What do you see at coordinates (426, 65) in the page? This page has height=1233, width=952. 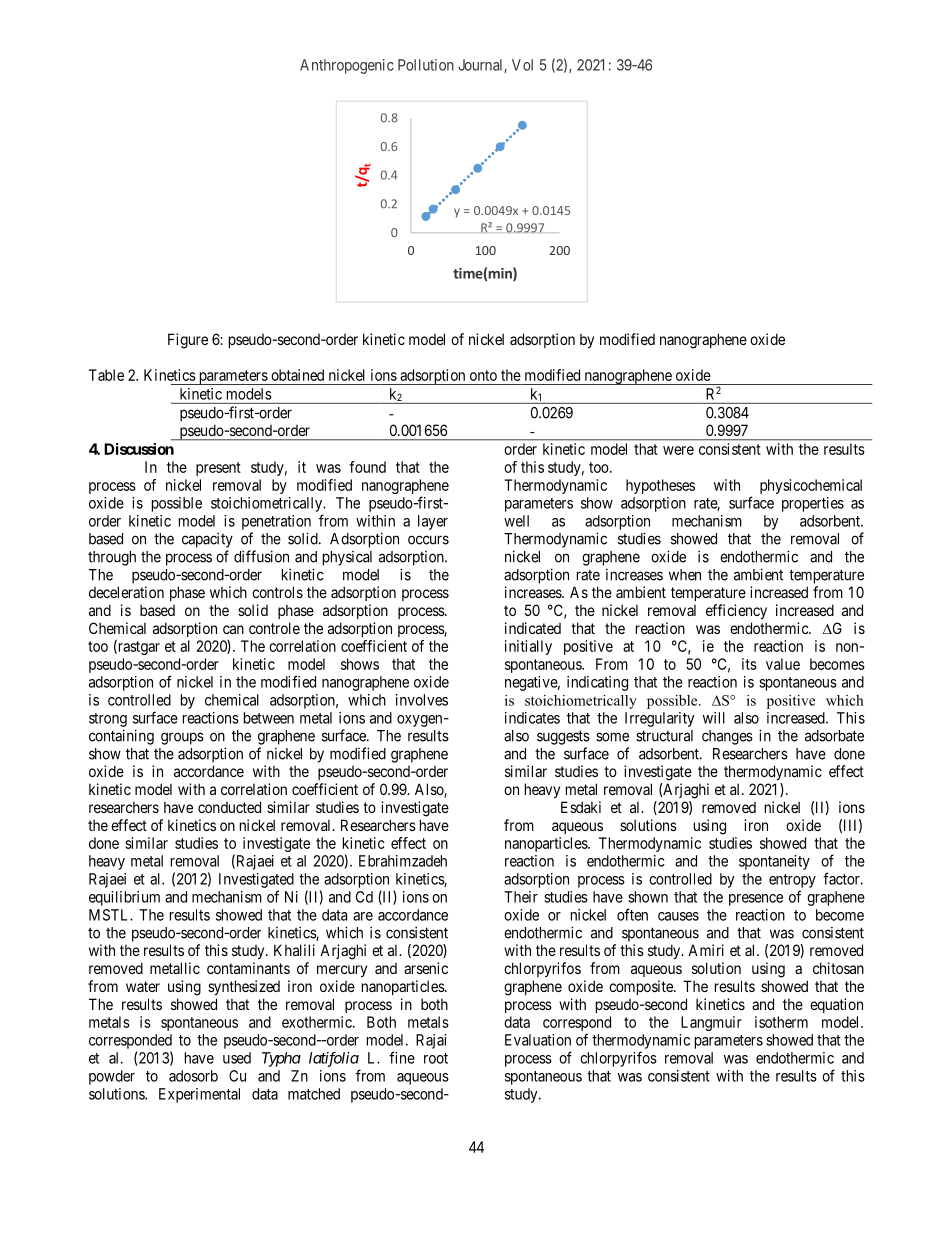 I see `Pollution` at bounding box center [426, 65].
